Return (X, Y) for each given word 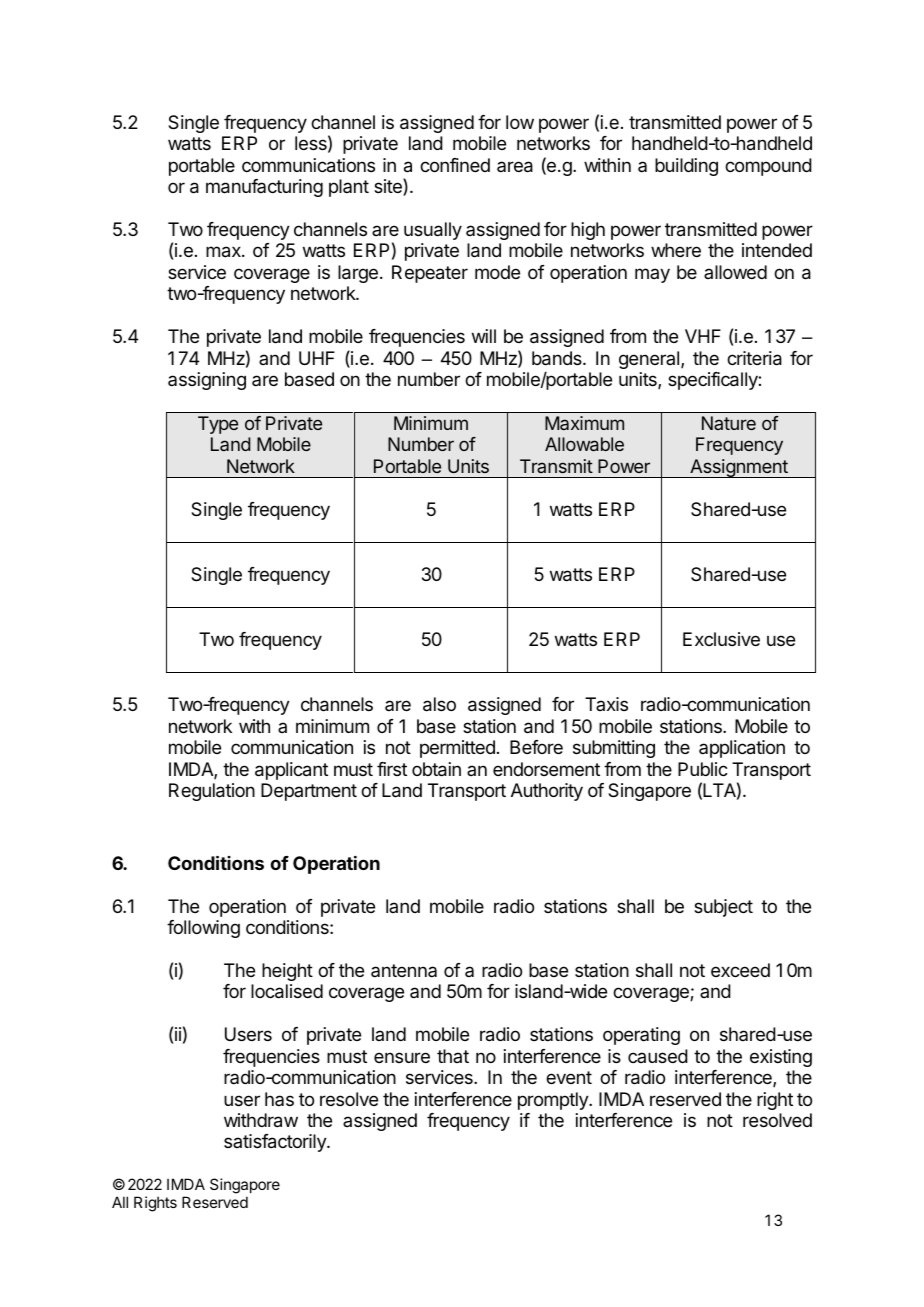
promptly (554, 1101)
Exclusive (721, 639)
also (439, 704)
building (686, 167)
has (279, 1099)
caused (658, 1056)
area (515, 167)
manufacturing (264, 188)
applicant (291, 771)
